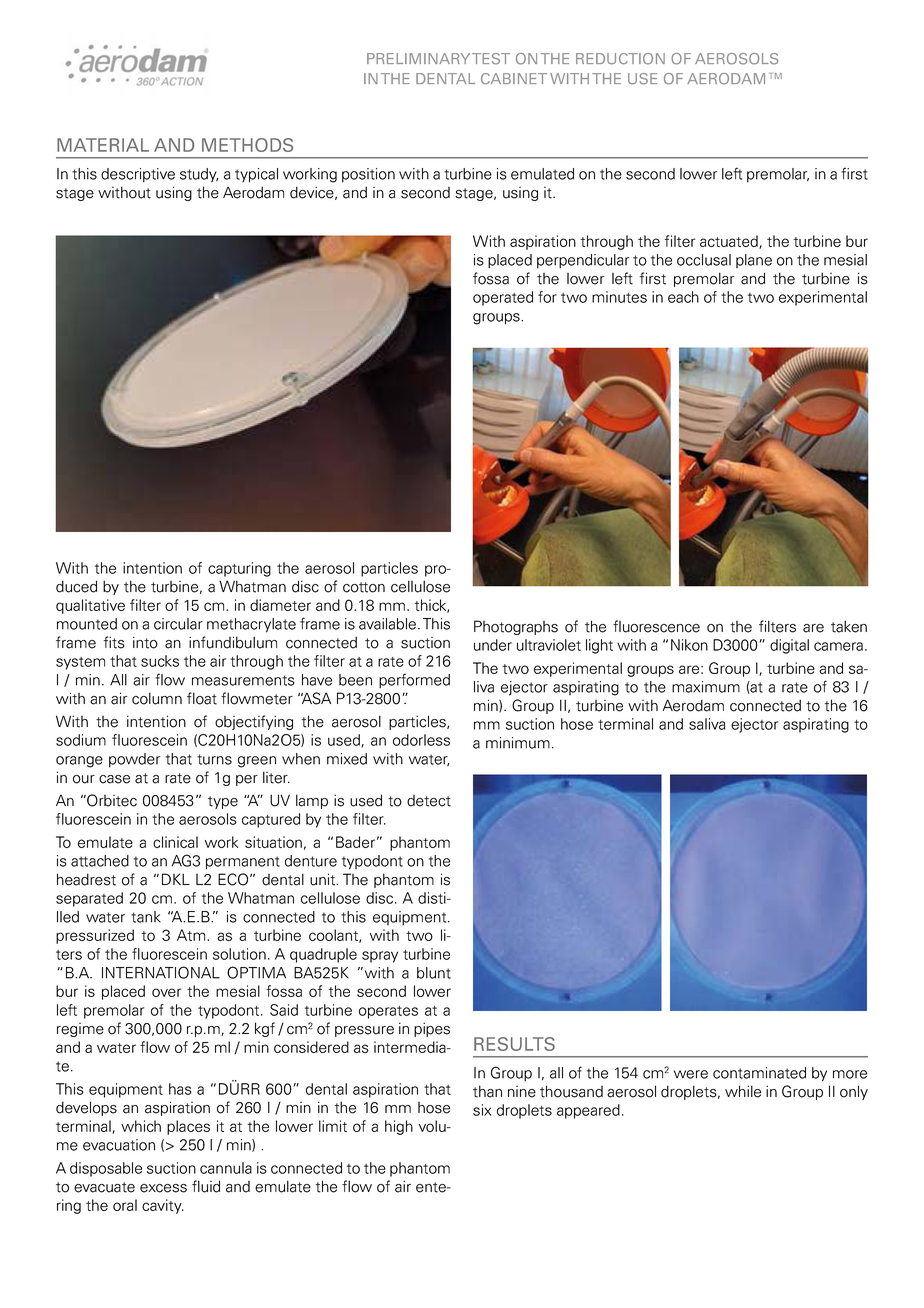 This document has height=1308, width=924. What do you see at coordinates (683, 297) in the document?
I see `each` at bounding box center [683, 297].
